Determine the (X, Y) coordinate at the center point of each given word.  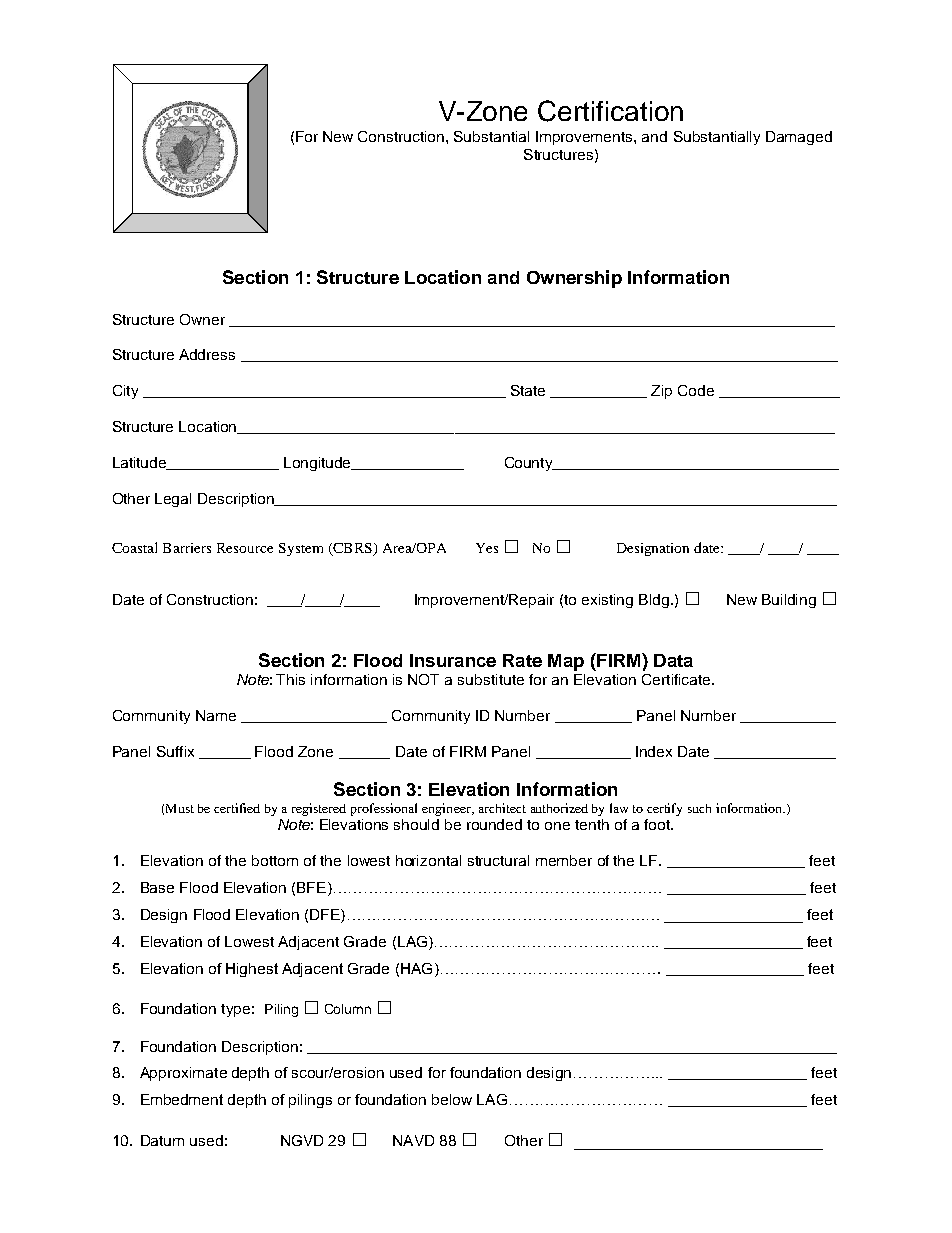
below (452, 1099)
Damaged (799, 138)
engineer (447, 809)
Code (696, 390)
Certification (610, 111)
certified (237, 808)
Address (207, 354)
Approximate (183, 1074)
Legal (173, 500)
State (528, 390)
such (699, 808)
